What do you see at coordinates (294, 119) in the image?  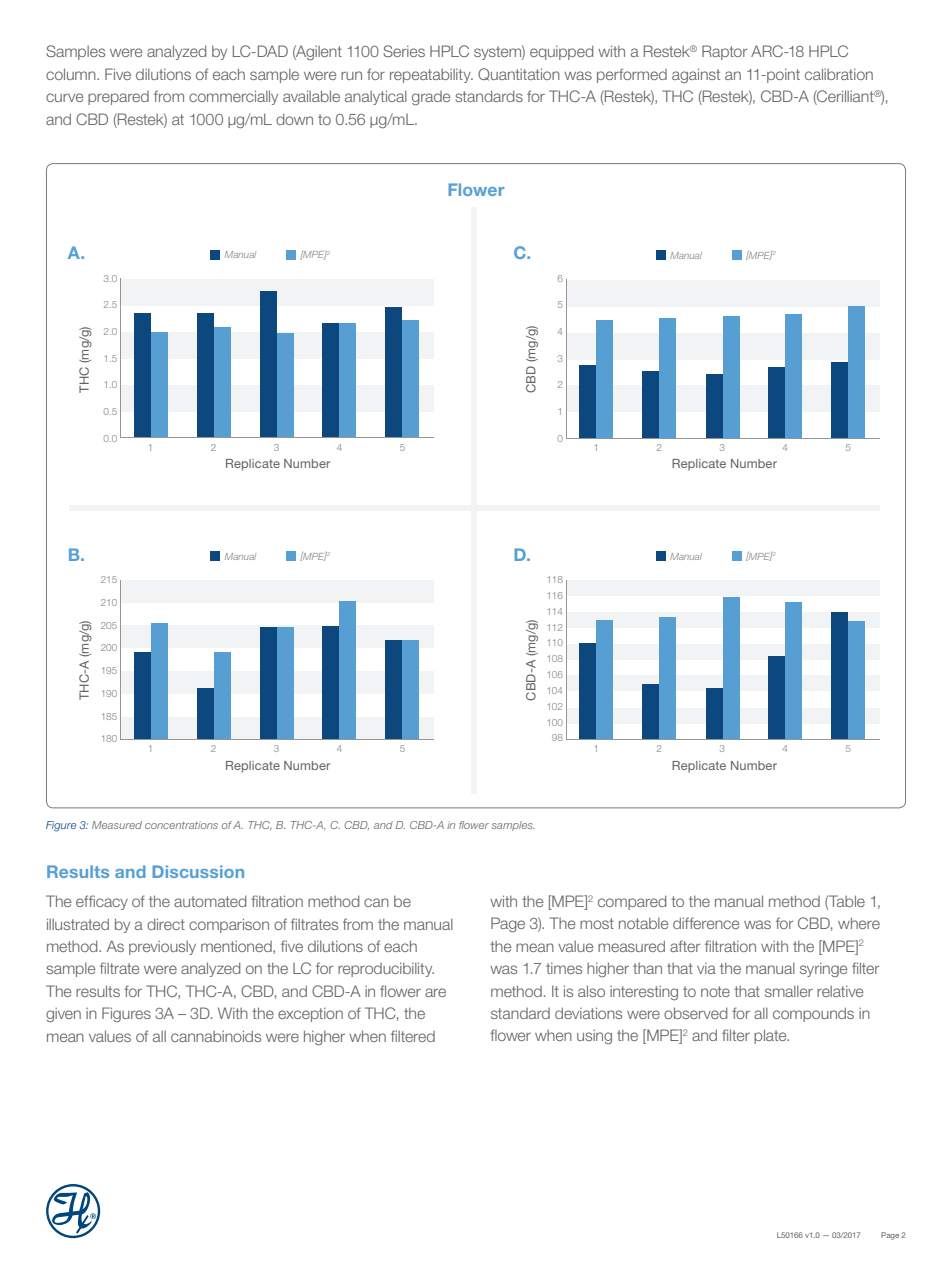 I see `down` at bounding box center [294, 119].
